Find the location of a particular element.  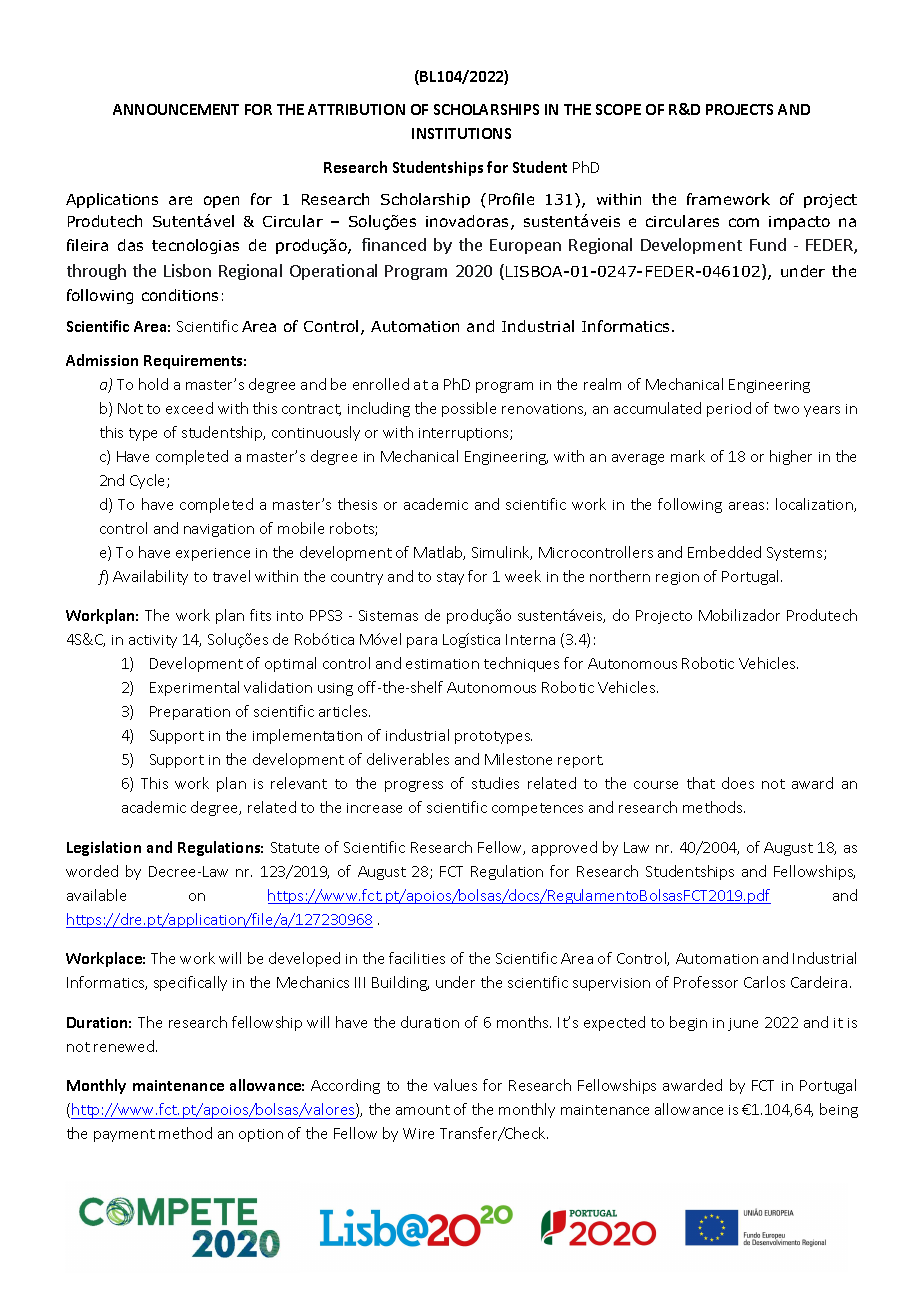

being is located at coordinates (839, 1110).
